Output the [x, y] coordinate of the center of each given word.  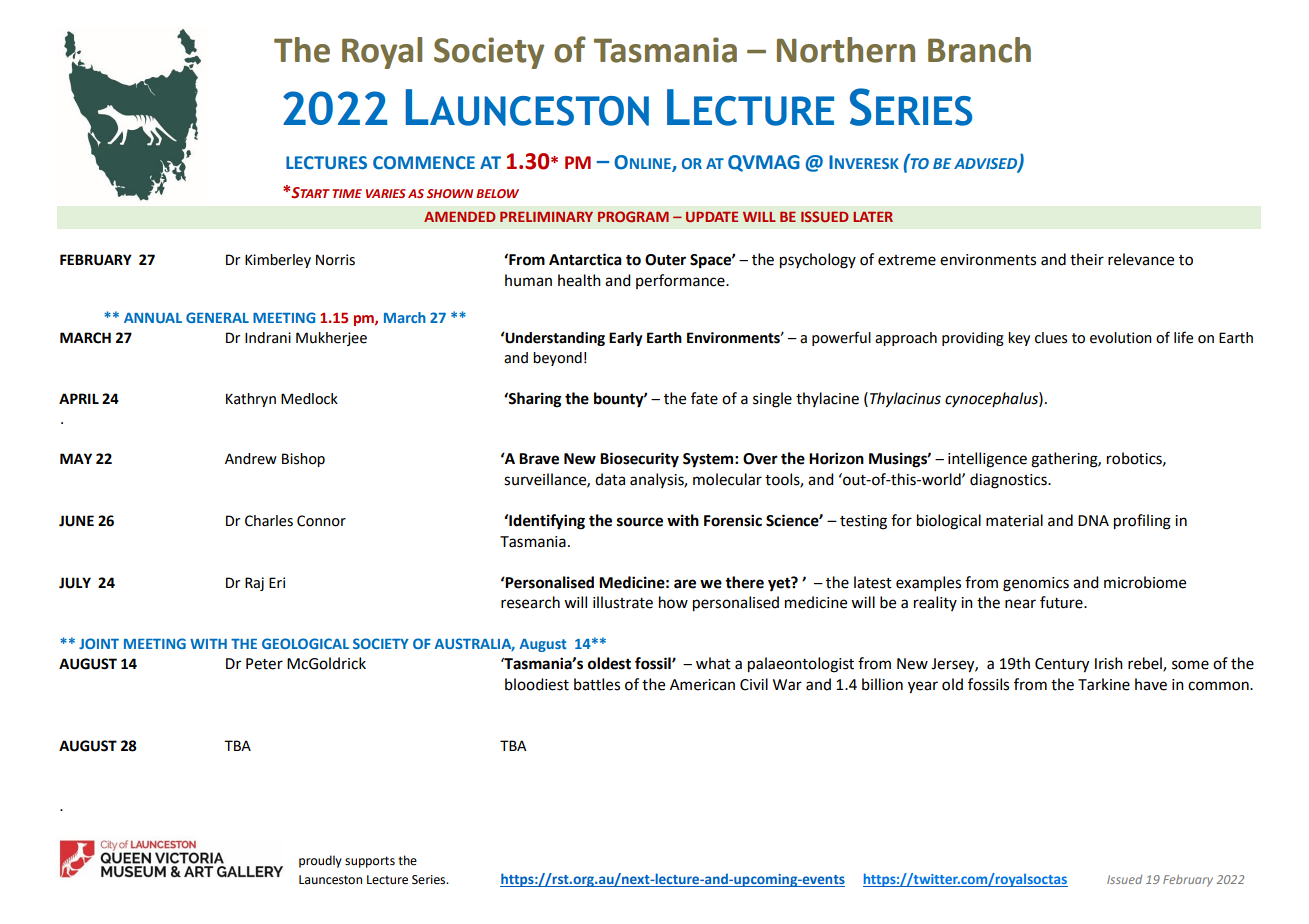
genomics [1036, 584]
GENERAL [217, 317]
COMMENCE [424, 163]
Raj [254, 584]
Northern [846, 50]
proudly [320, 861]
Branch [979, 50]
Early [625, 339]
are [685, 584]
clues [1051, 338]
